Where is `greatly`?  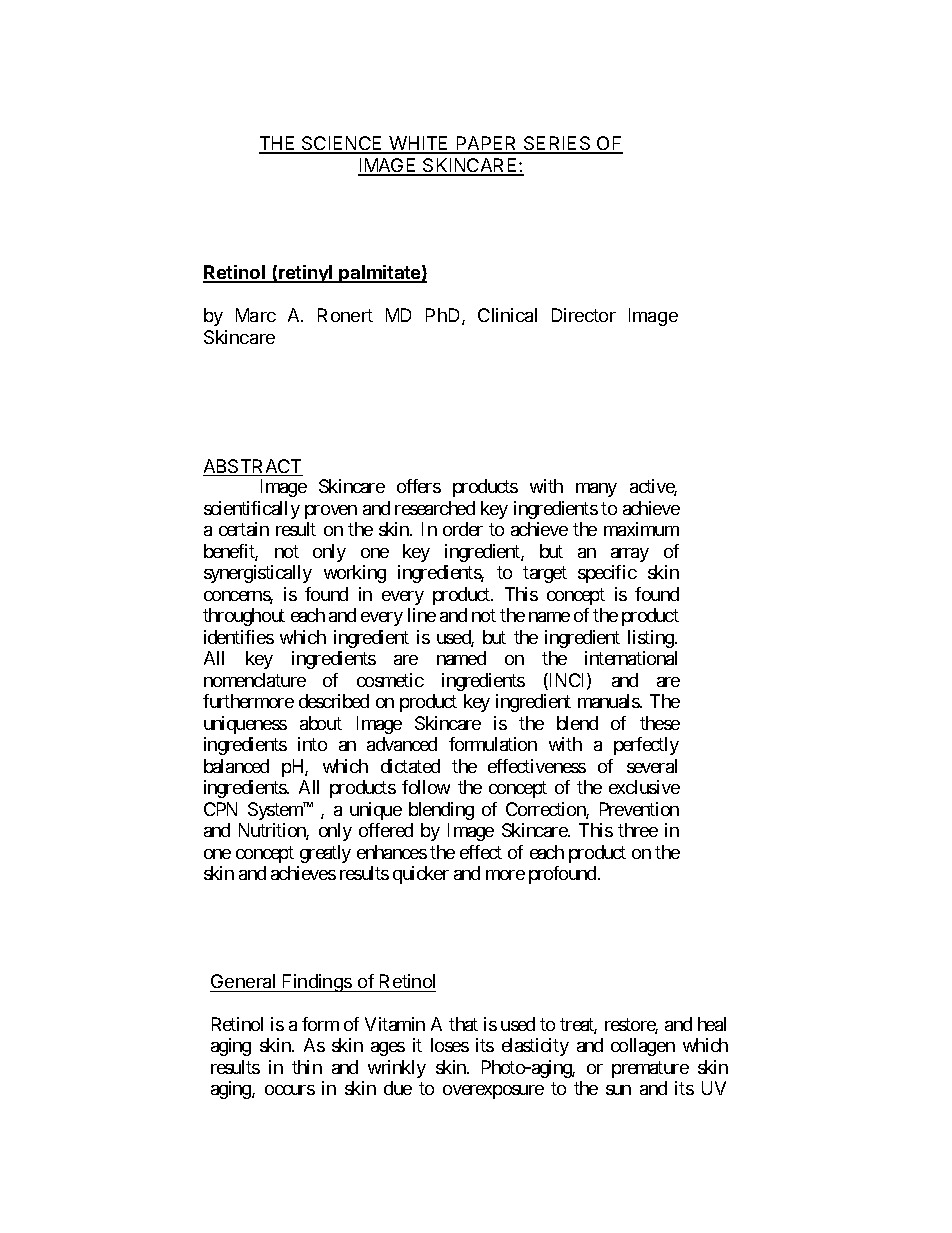 greatly is located at coordinates (325, 854).
